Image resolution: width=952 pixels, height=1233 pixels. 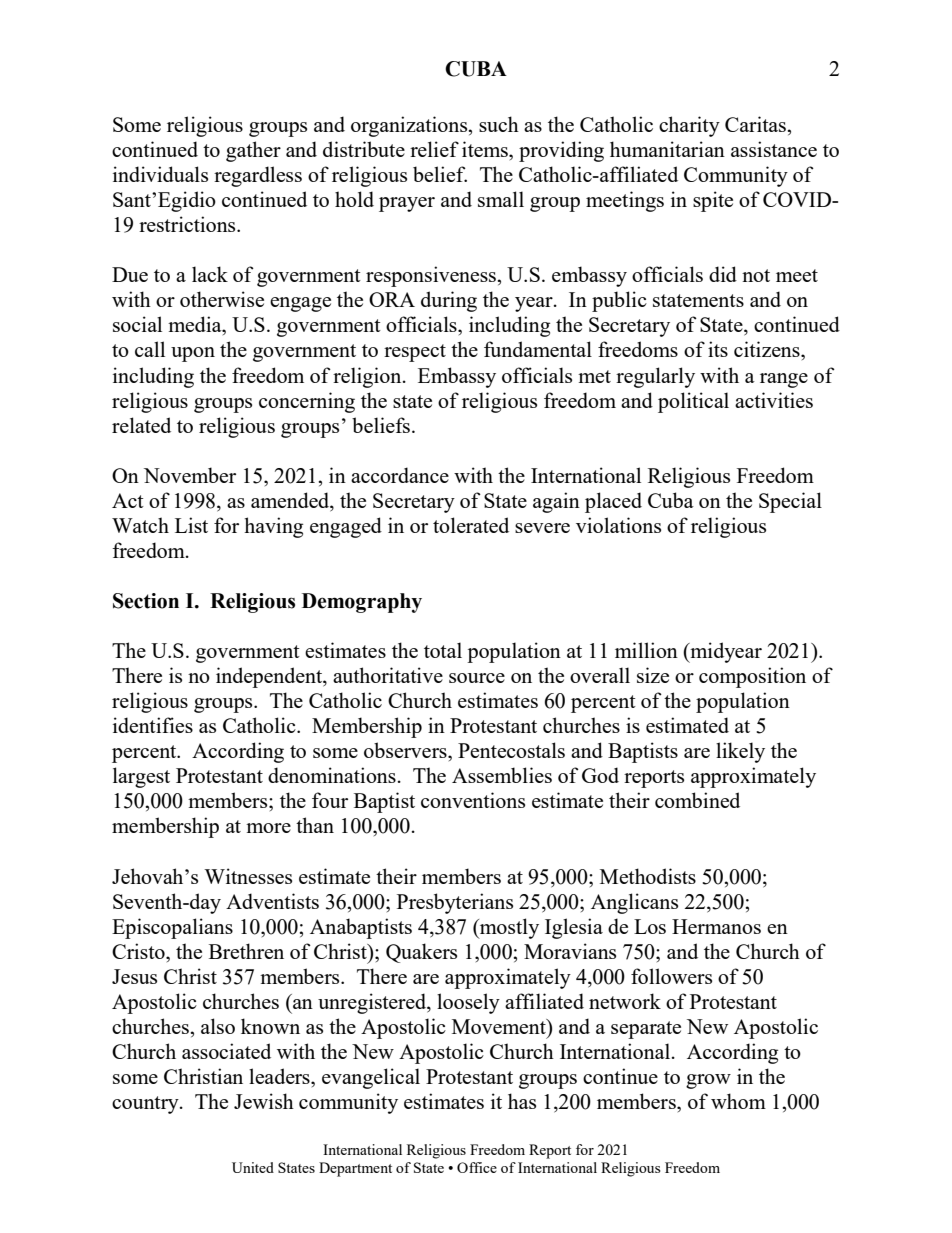 What do you see at coordinates (434, 149) in the document?
I see `relief` at bounding box center [434, 149].
